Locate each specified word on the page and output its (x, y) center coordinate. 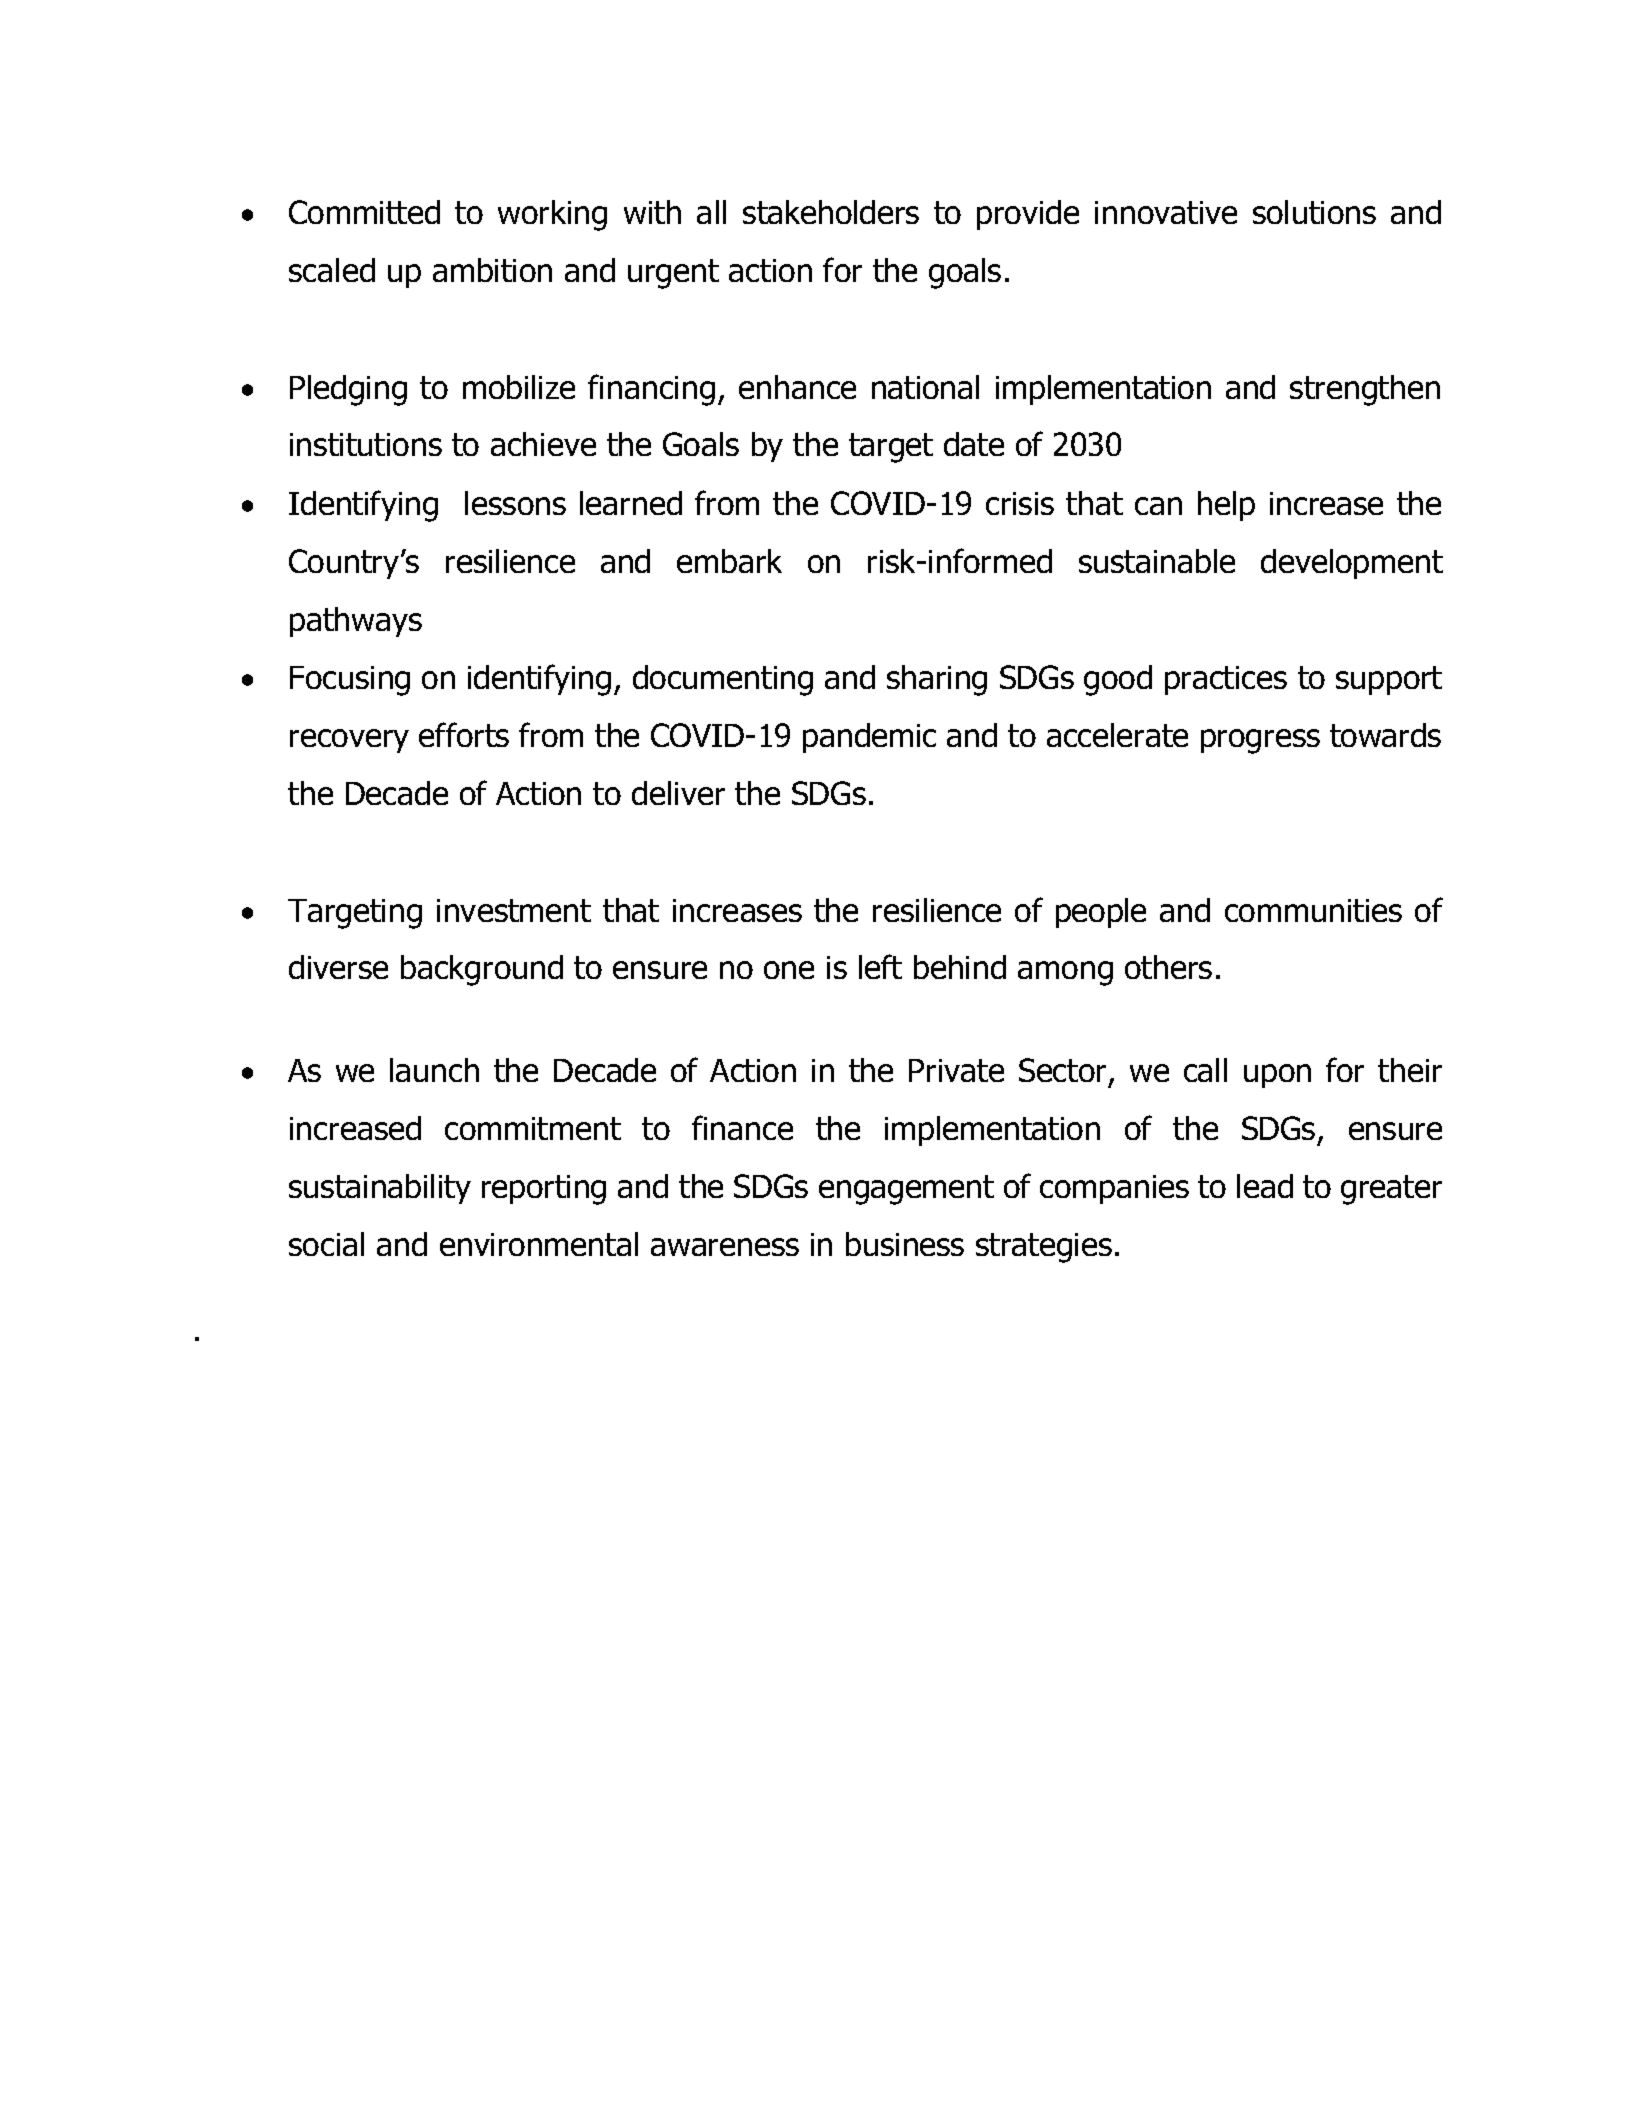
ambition (492, 270)
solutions (1314, 212)
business (905, 1244)
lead (1265, 1186)
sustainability (380, 1189)
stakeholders (831, 212)
